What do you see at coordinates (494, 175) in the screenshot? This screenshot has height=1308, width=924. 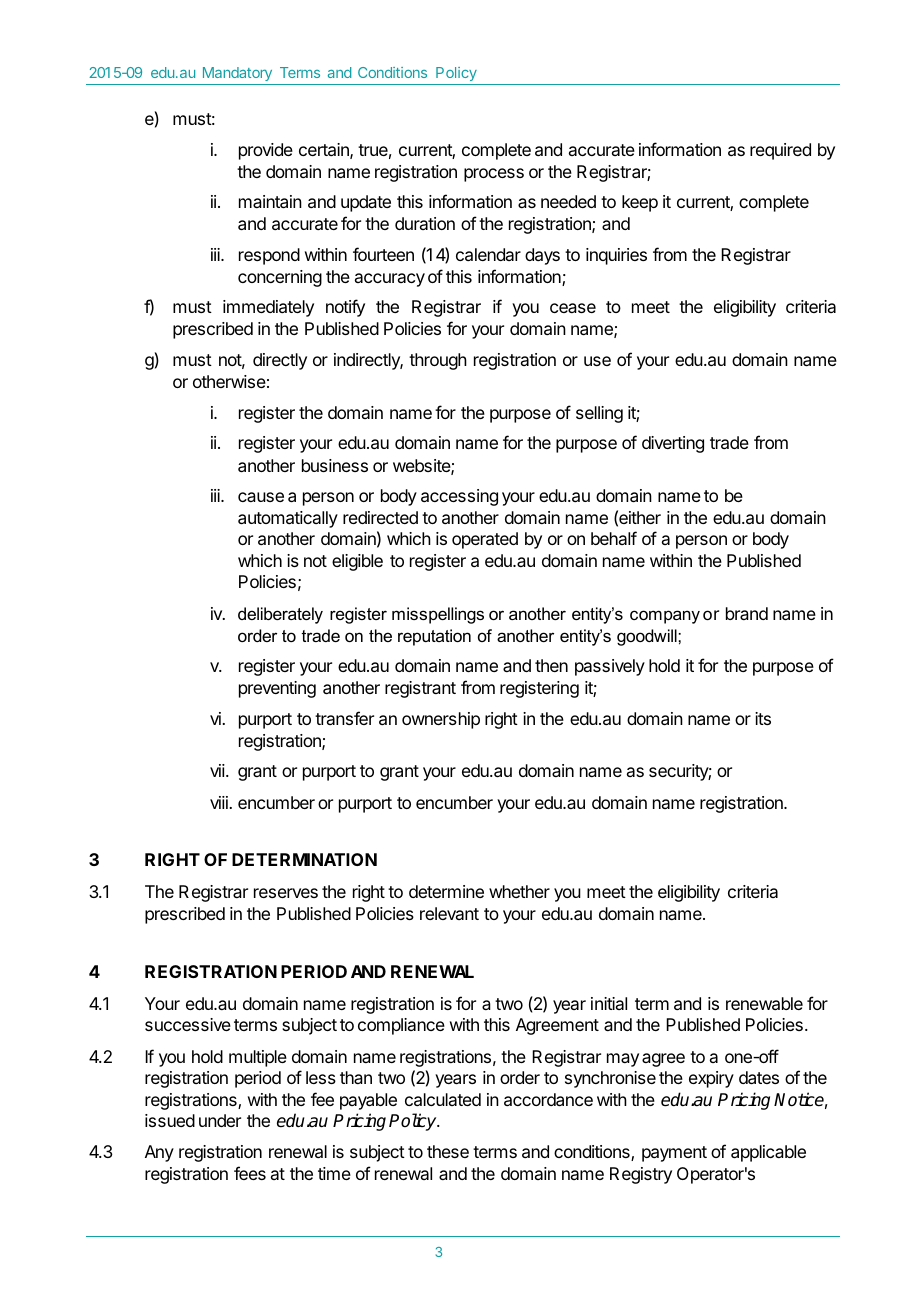 I see `process` at bounding box center [494, 175].
